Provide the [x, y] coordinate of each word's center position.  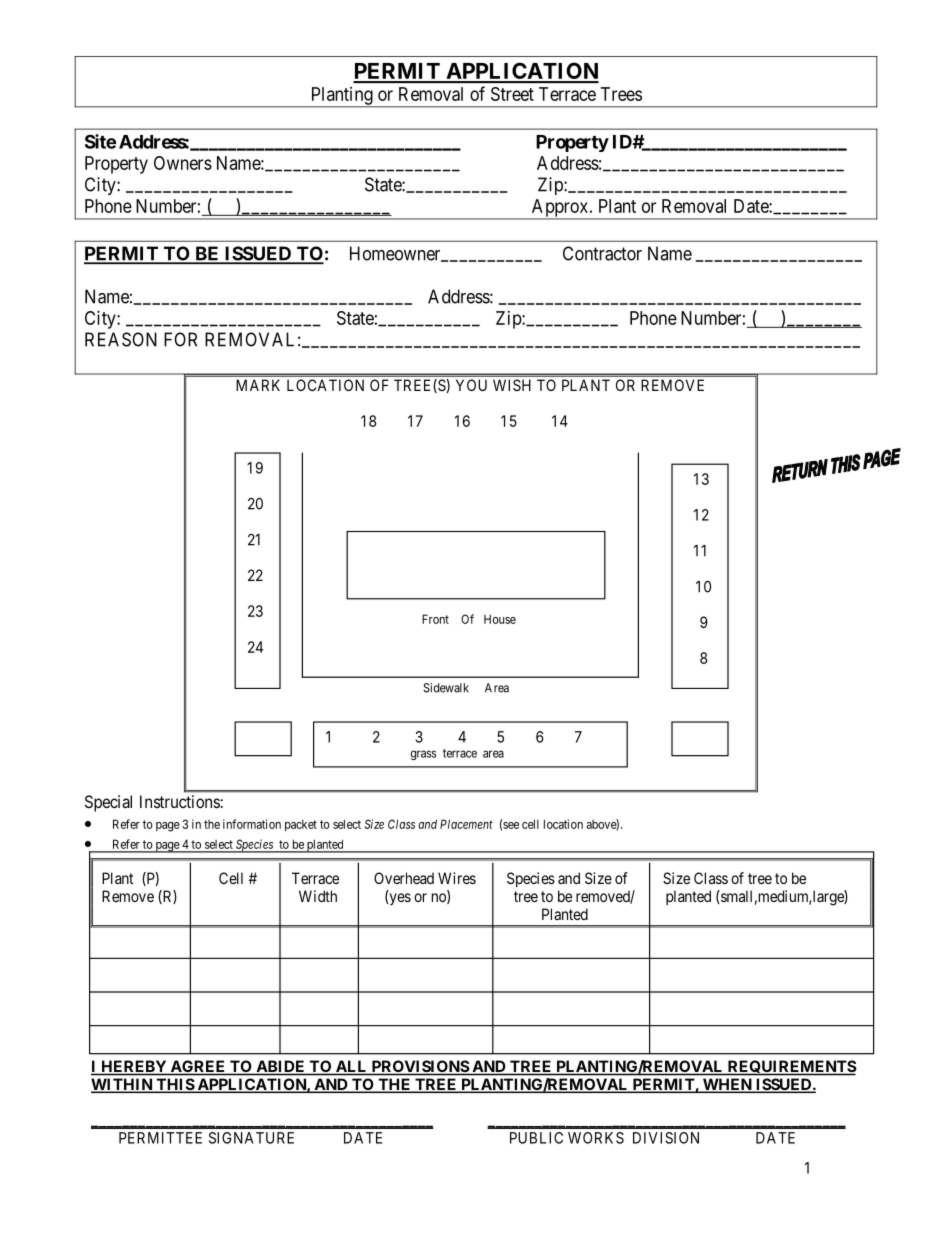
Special [108, 803]
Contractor [602, 253]
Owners [183, 163]
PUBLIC [536, 1138]
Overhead [404, 878]
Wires [457, 878]
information [252, 824]
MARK [258, 385]
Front [435, 619]
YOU [471, 385]
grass [423, 755]
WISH [512, 385]
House [500, 619]
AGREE [198, 1067]
